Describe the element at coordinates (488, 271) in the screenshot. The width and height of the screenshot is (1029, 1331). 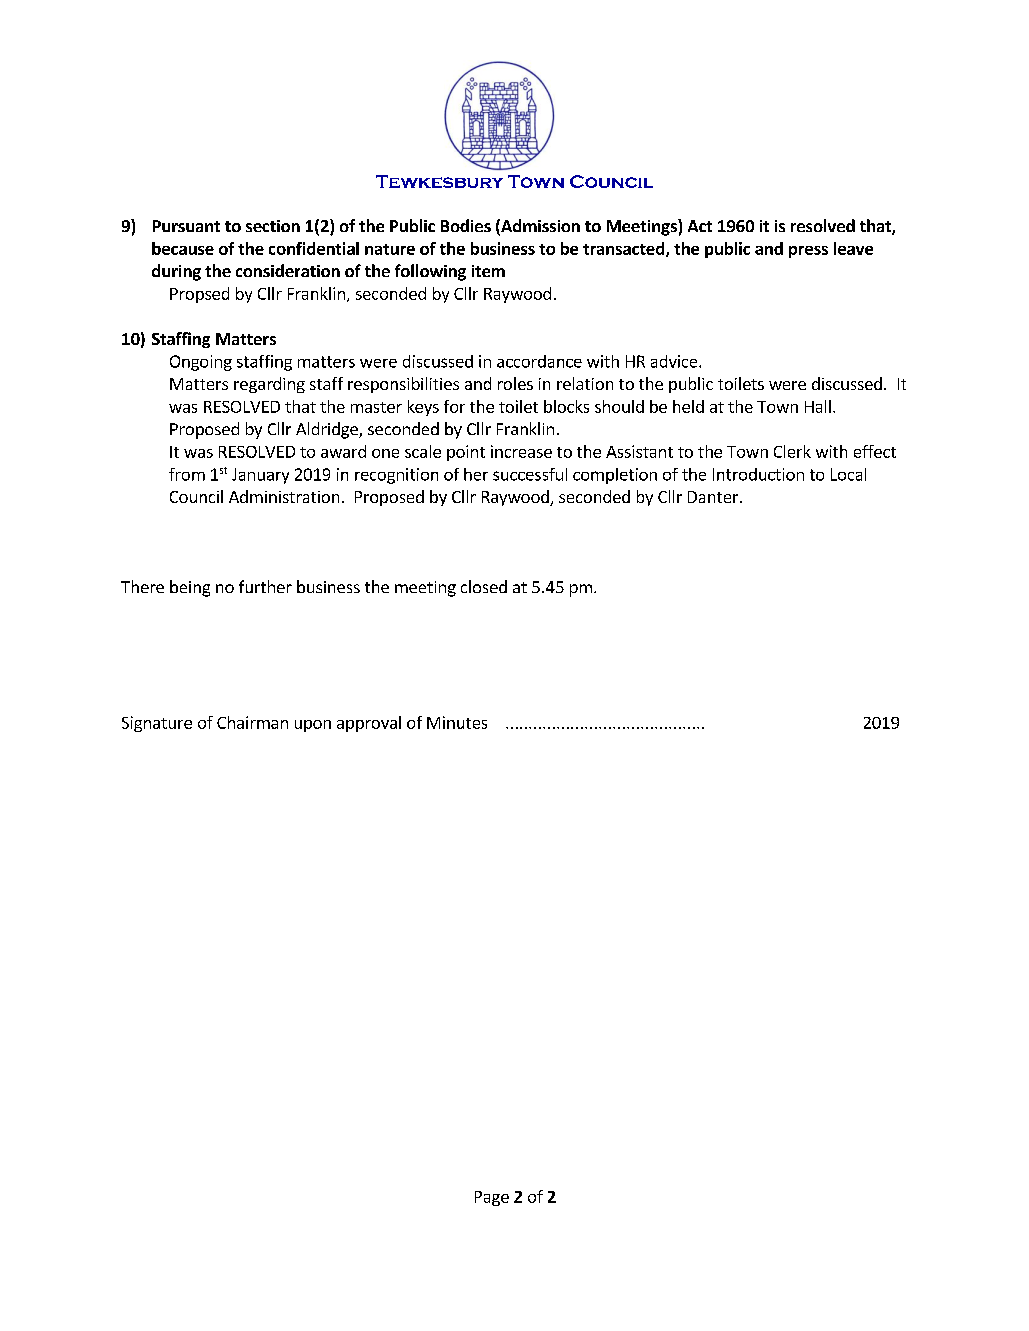
I see `item` at that location.
